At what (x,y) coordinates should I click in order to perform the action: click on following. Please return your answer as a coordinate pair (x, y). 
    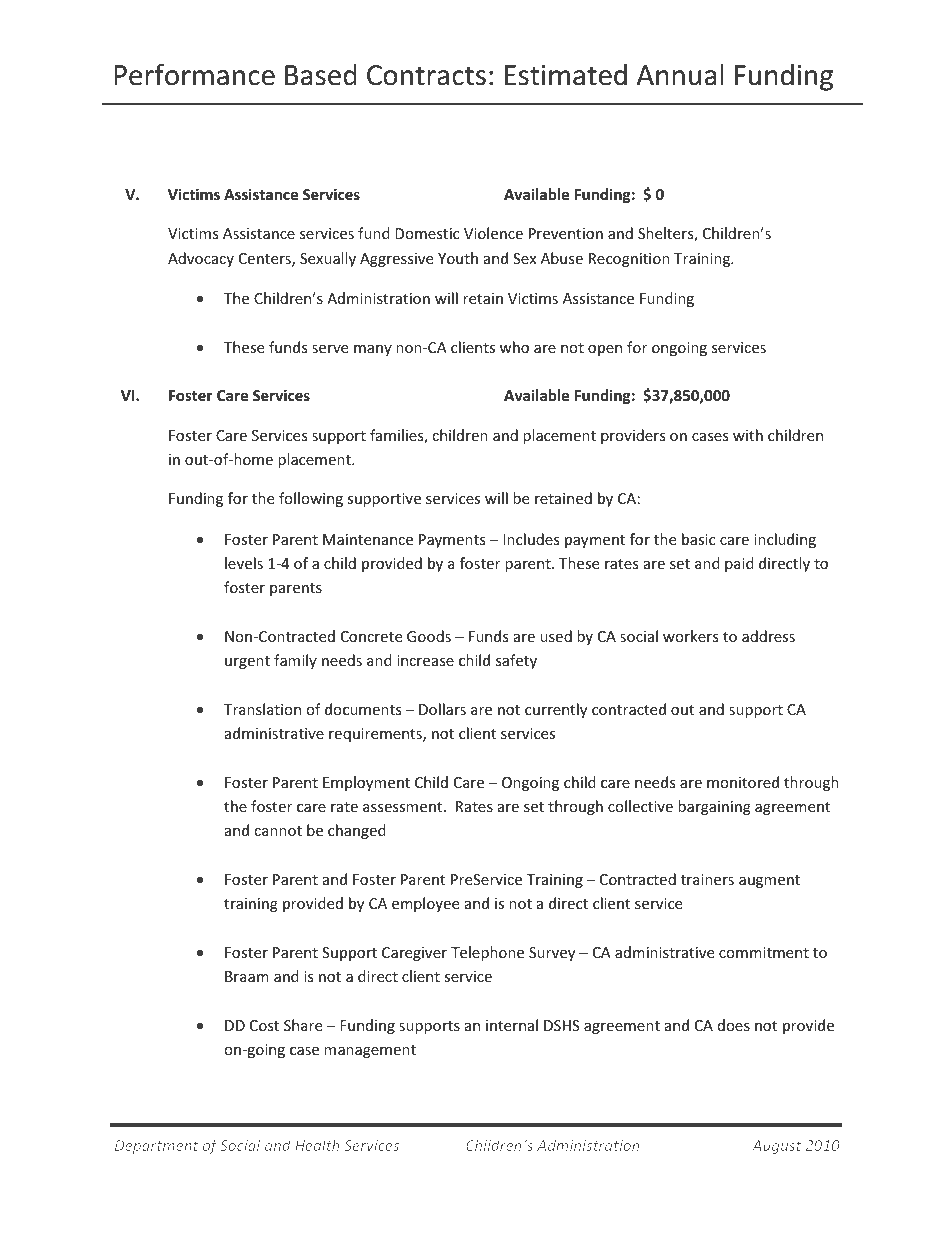
    Looking at the image, I should click on (311, 499).
